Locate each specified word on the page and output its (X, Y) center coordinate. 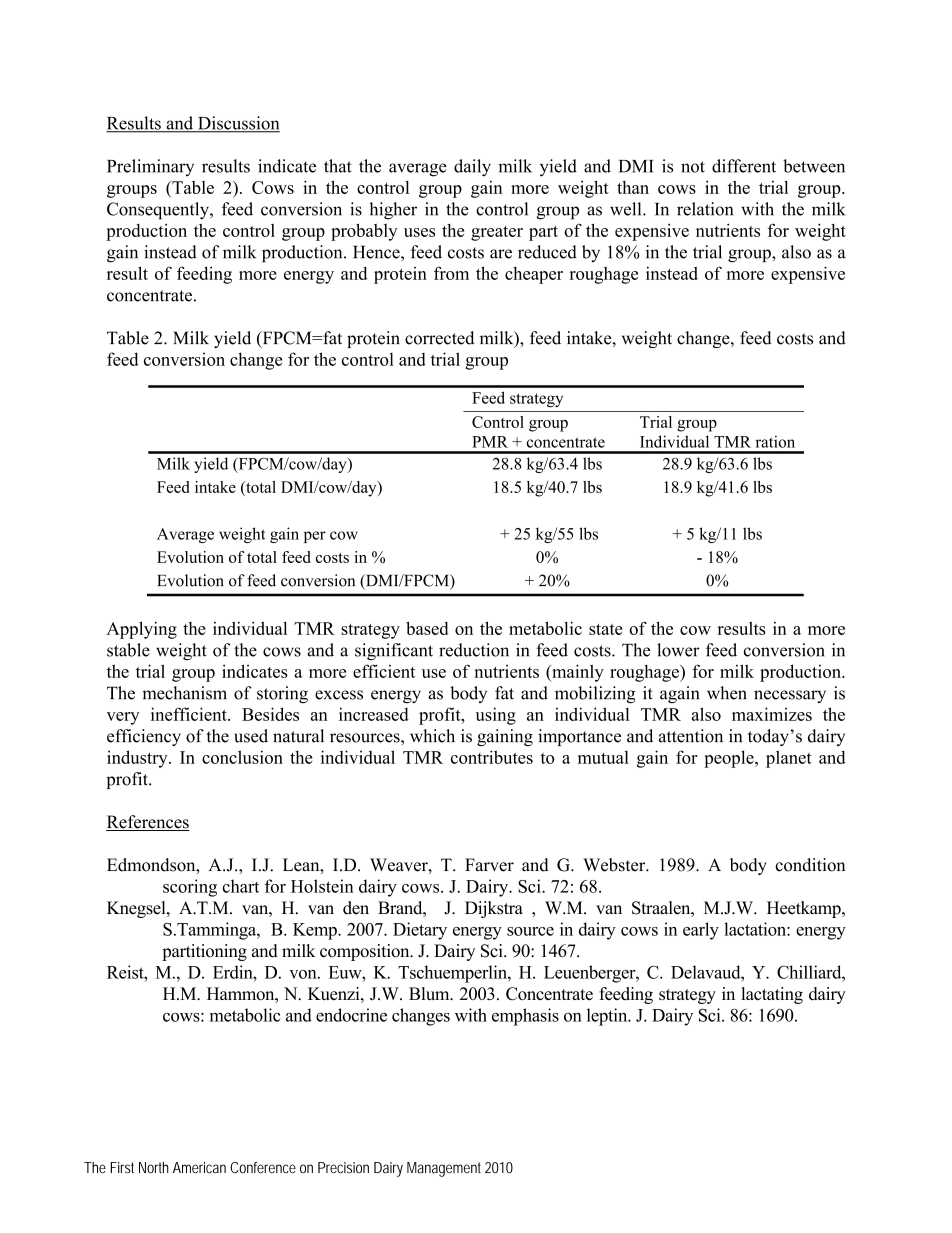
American (199, 1168)
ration (775, 441)
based (427, 628)
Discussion (238, 124)
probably (364, 232)
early (701, 931)
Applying (142, 630)
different (744, 166)
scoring (190, 888)
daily (472, 168)
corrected (439, 338)
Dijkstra (494, 909)
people (730, 759)
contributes (492, 757)
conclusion (242, 757)
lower (678, 650)
